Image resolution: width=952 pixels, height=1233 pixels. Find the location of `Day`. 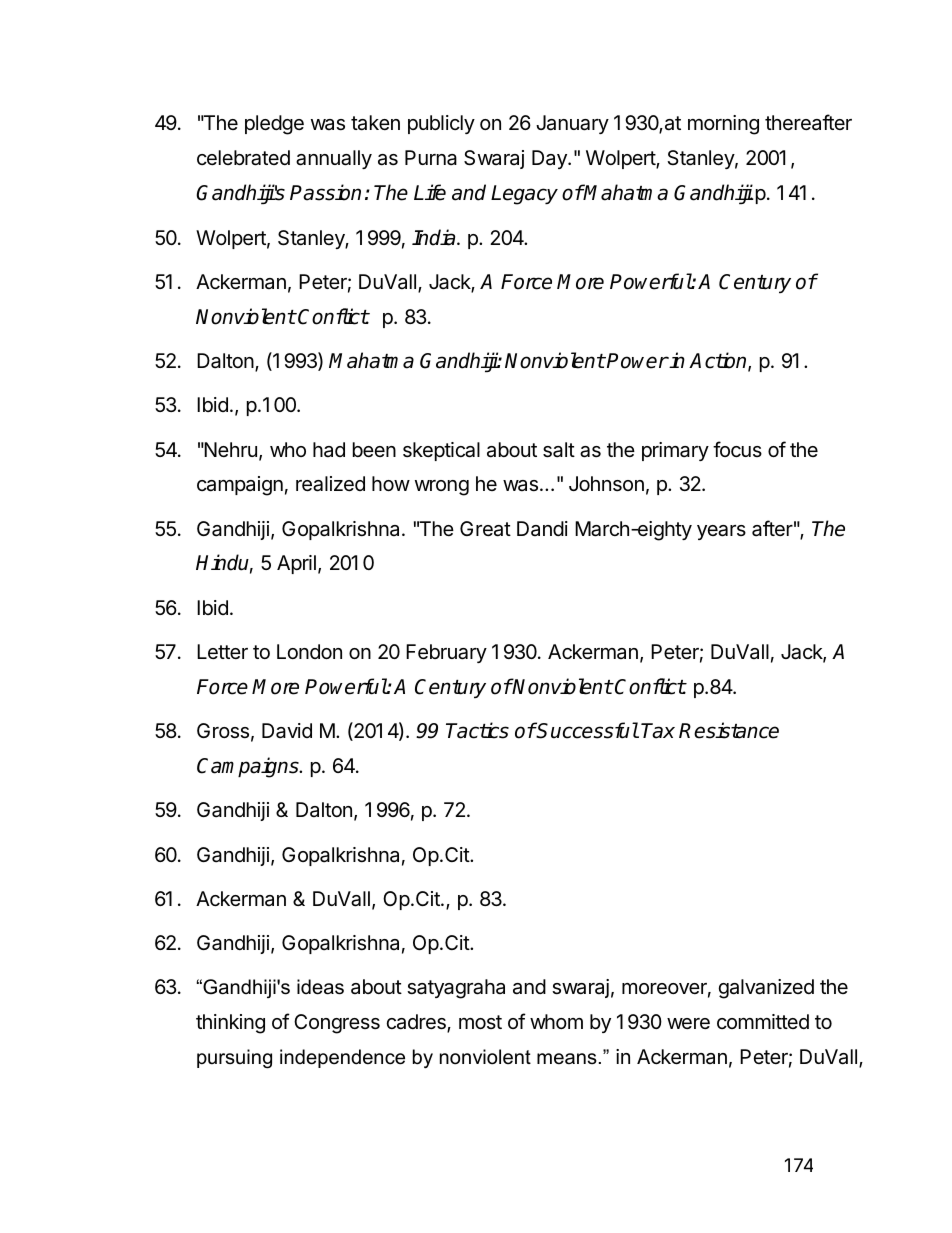

Day is located at coordinates (550, 159).
